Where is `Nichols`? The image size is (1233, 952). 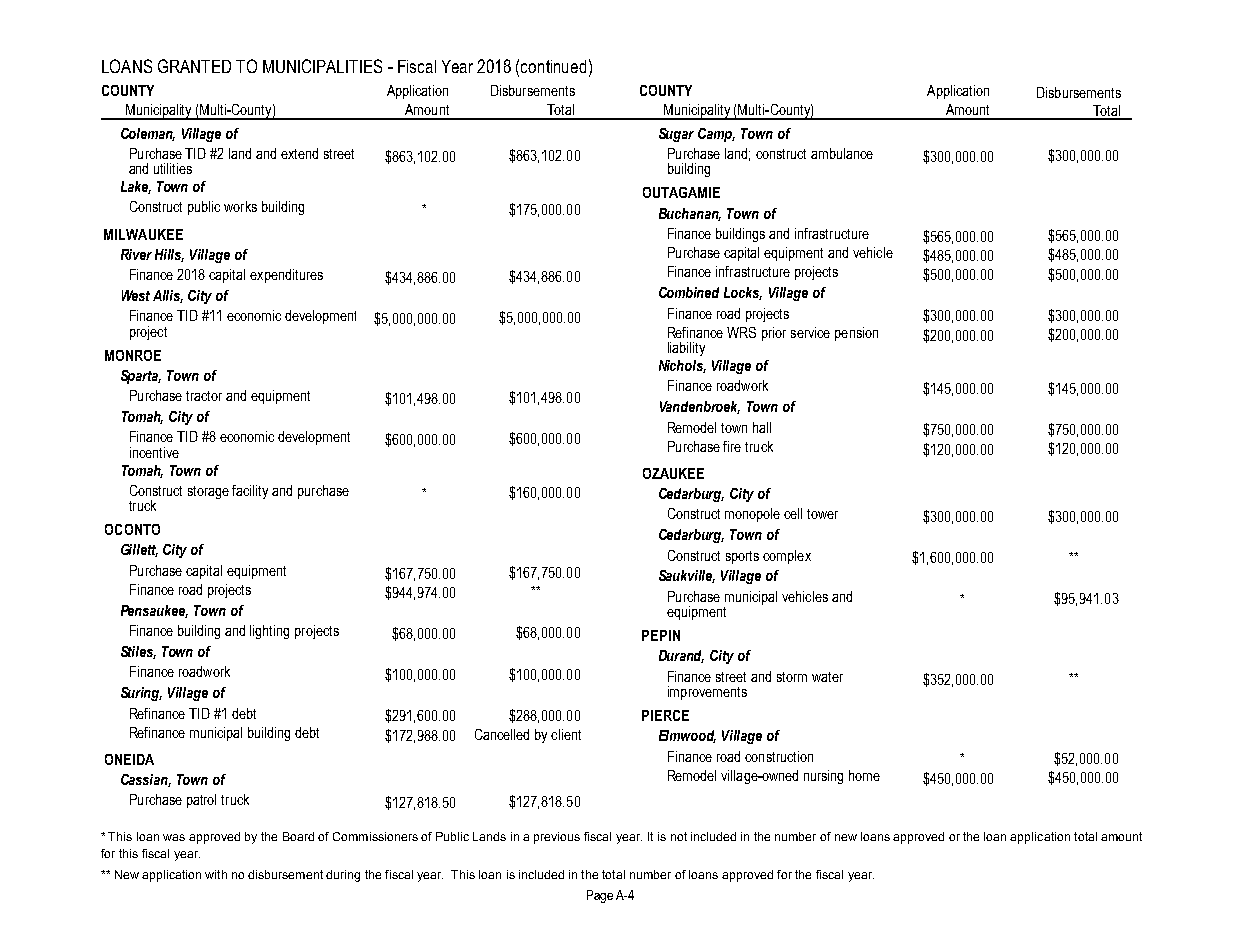 Nichols is located at coordinates (682, 366).
